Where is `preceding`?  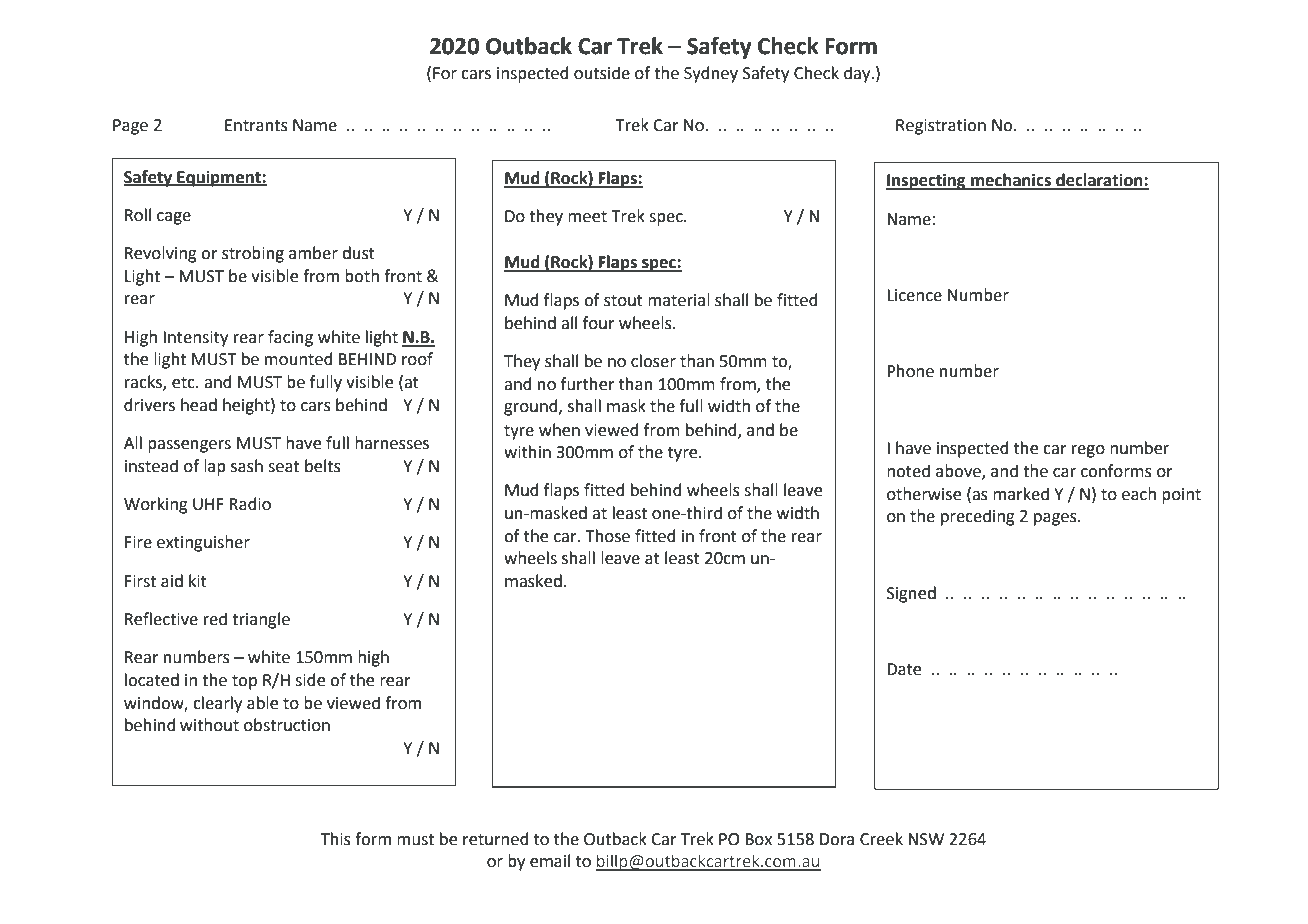 preceding is located at coordinates (978, 517).
